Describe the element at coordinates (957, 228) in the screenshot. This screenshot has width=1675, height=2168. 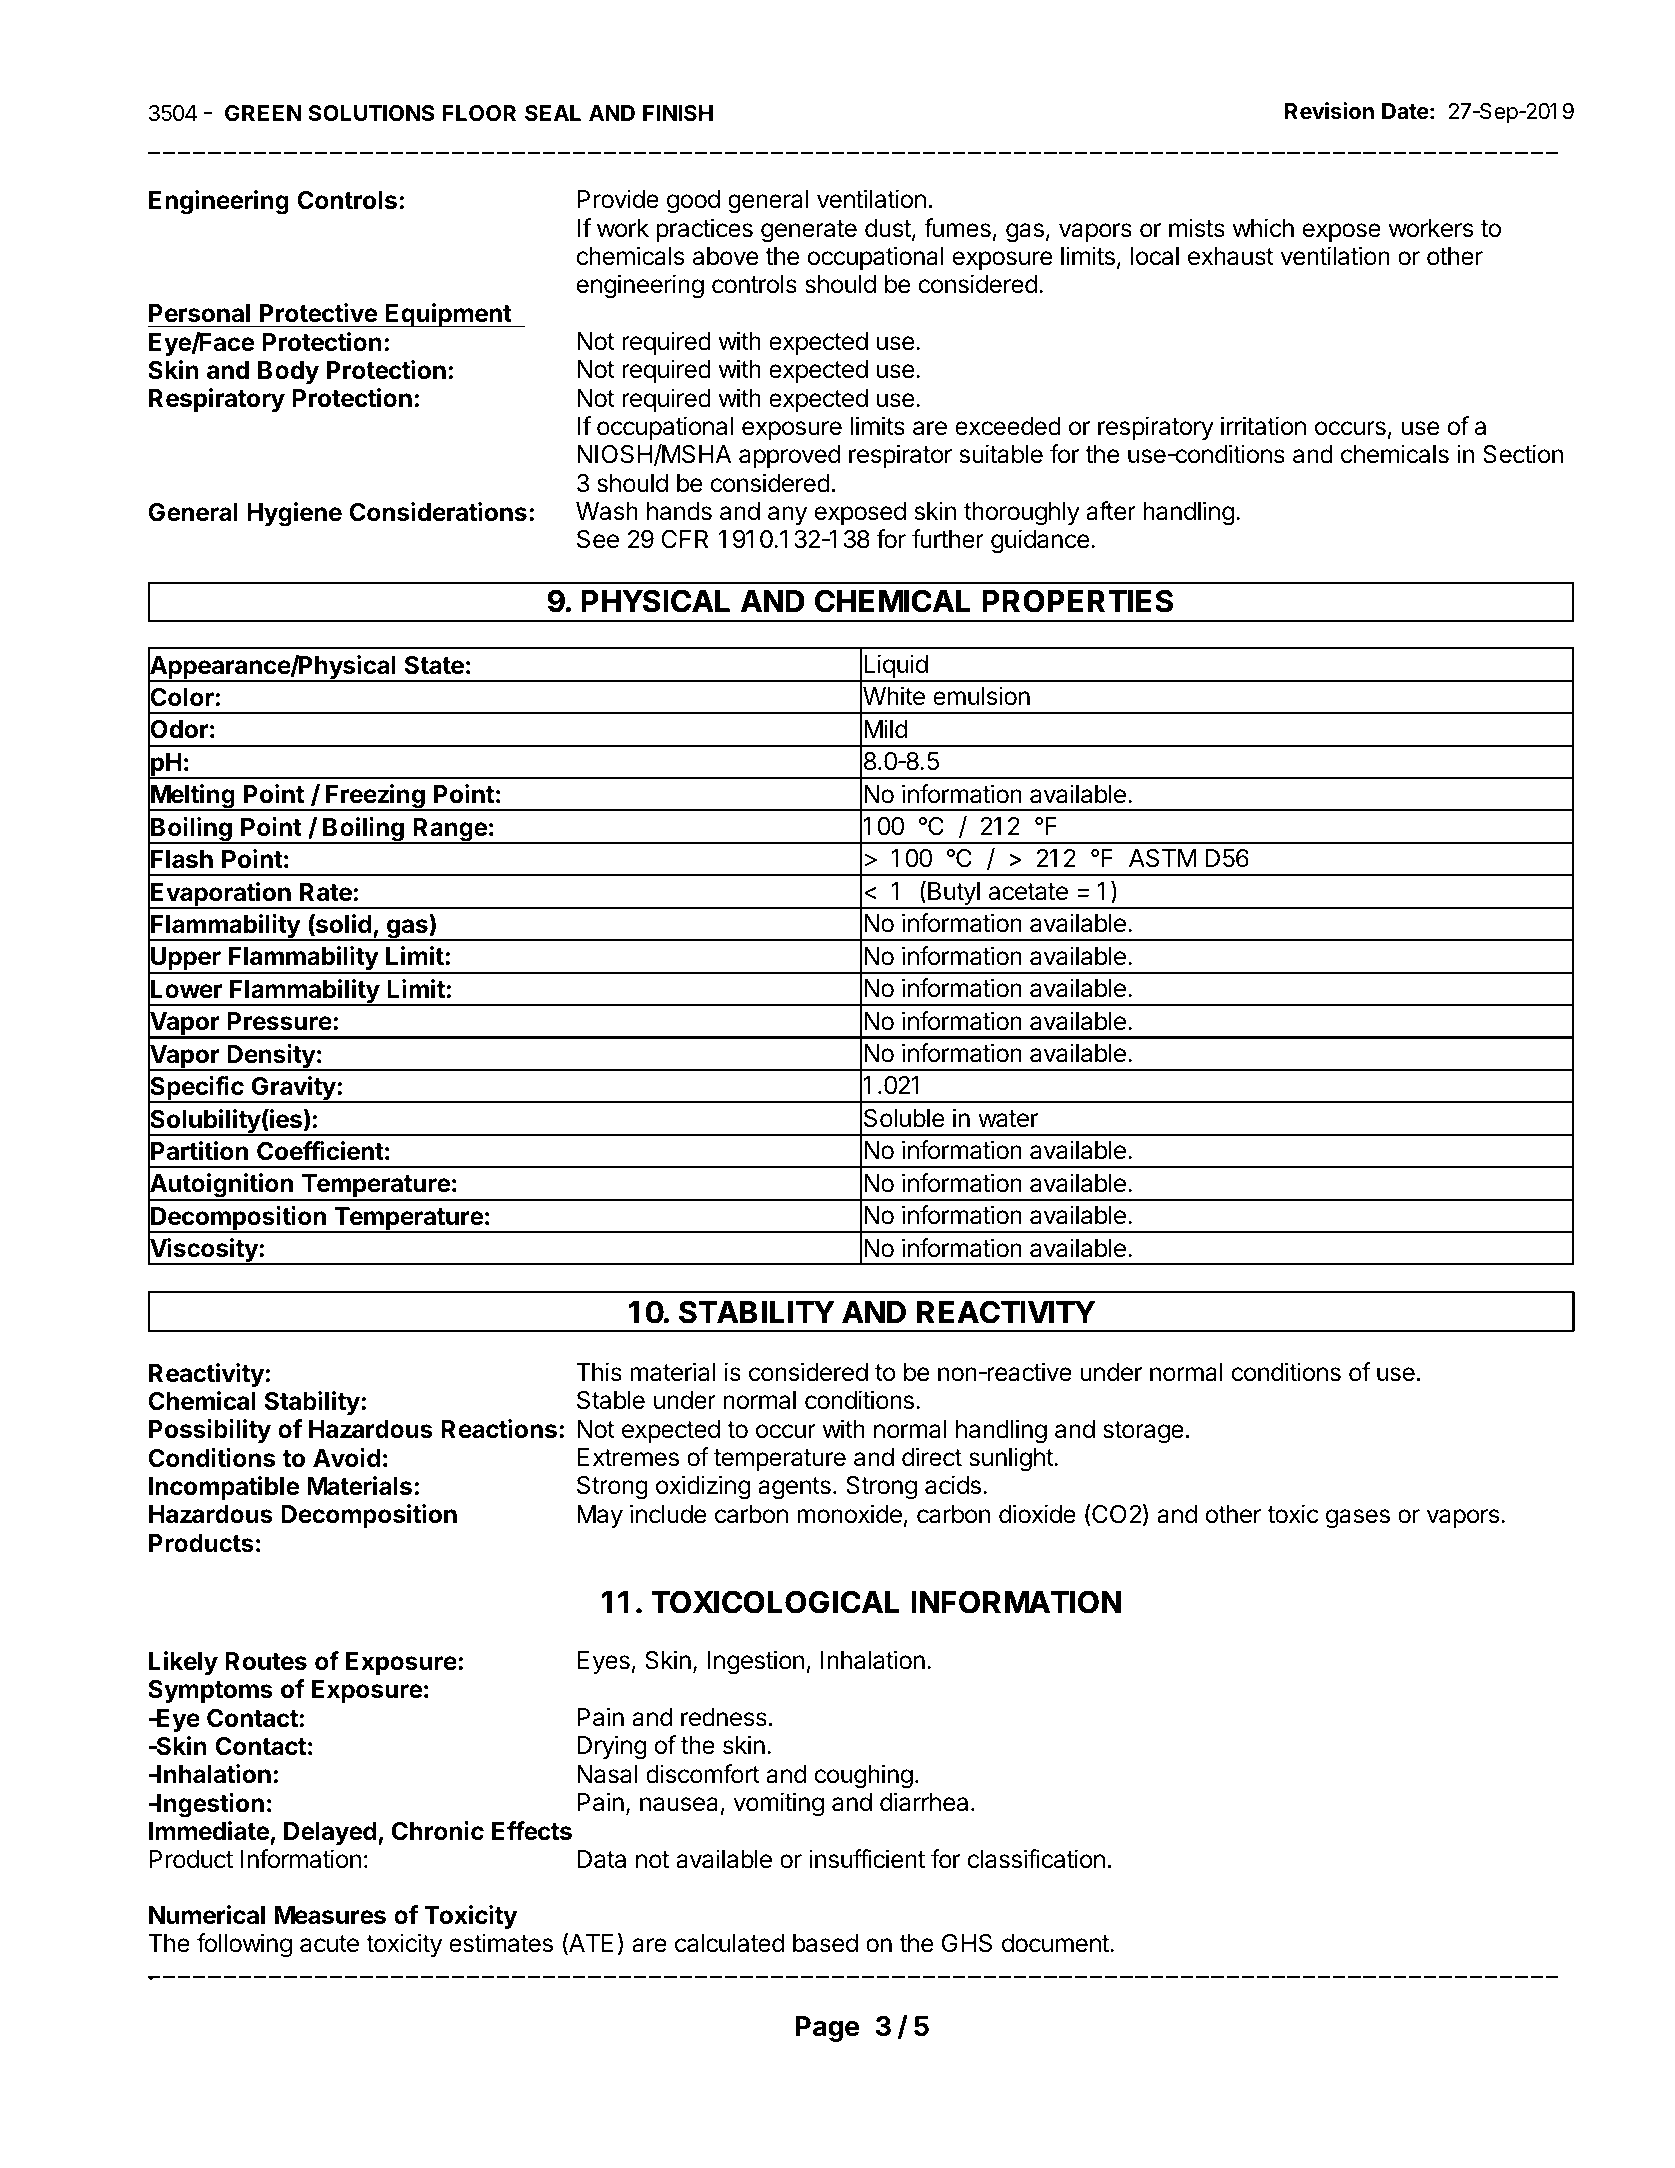
I see `fumes` at that location.
